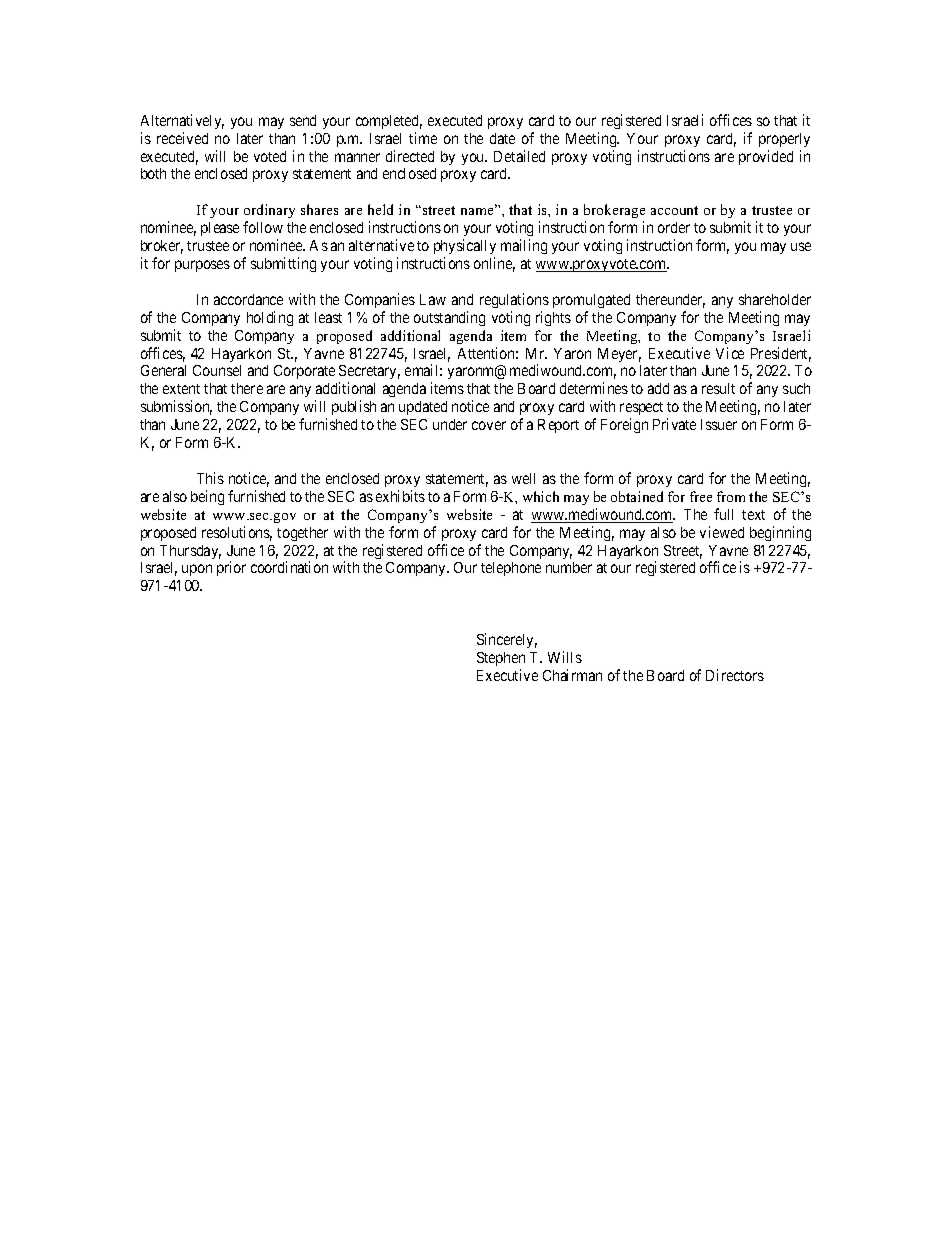  I want to click on Thursday, so click(190, 552).
